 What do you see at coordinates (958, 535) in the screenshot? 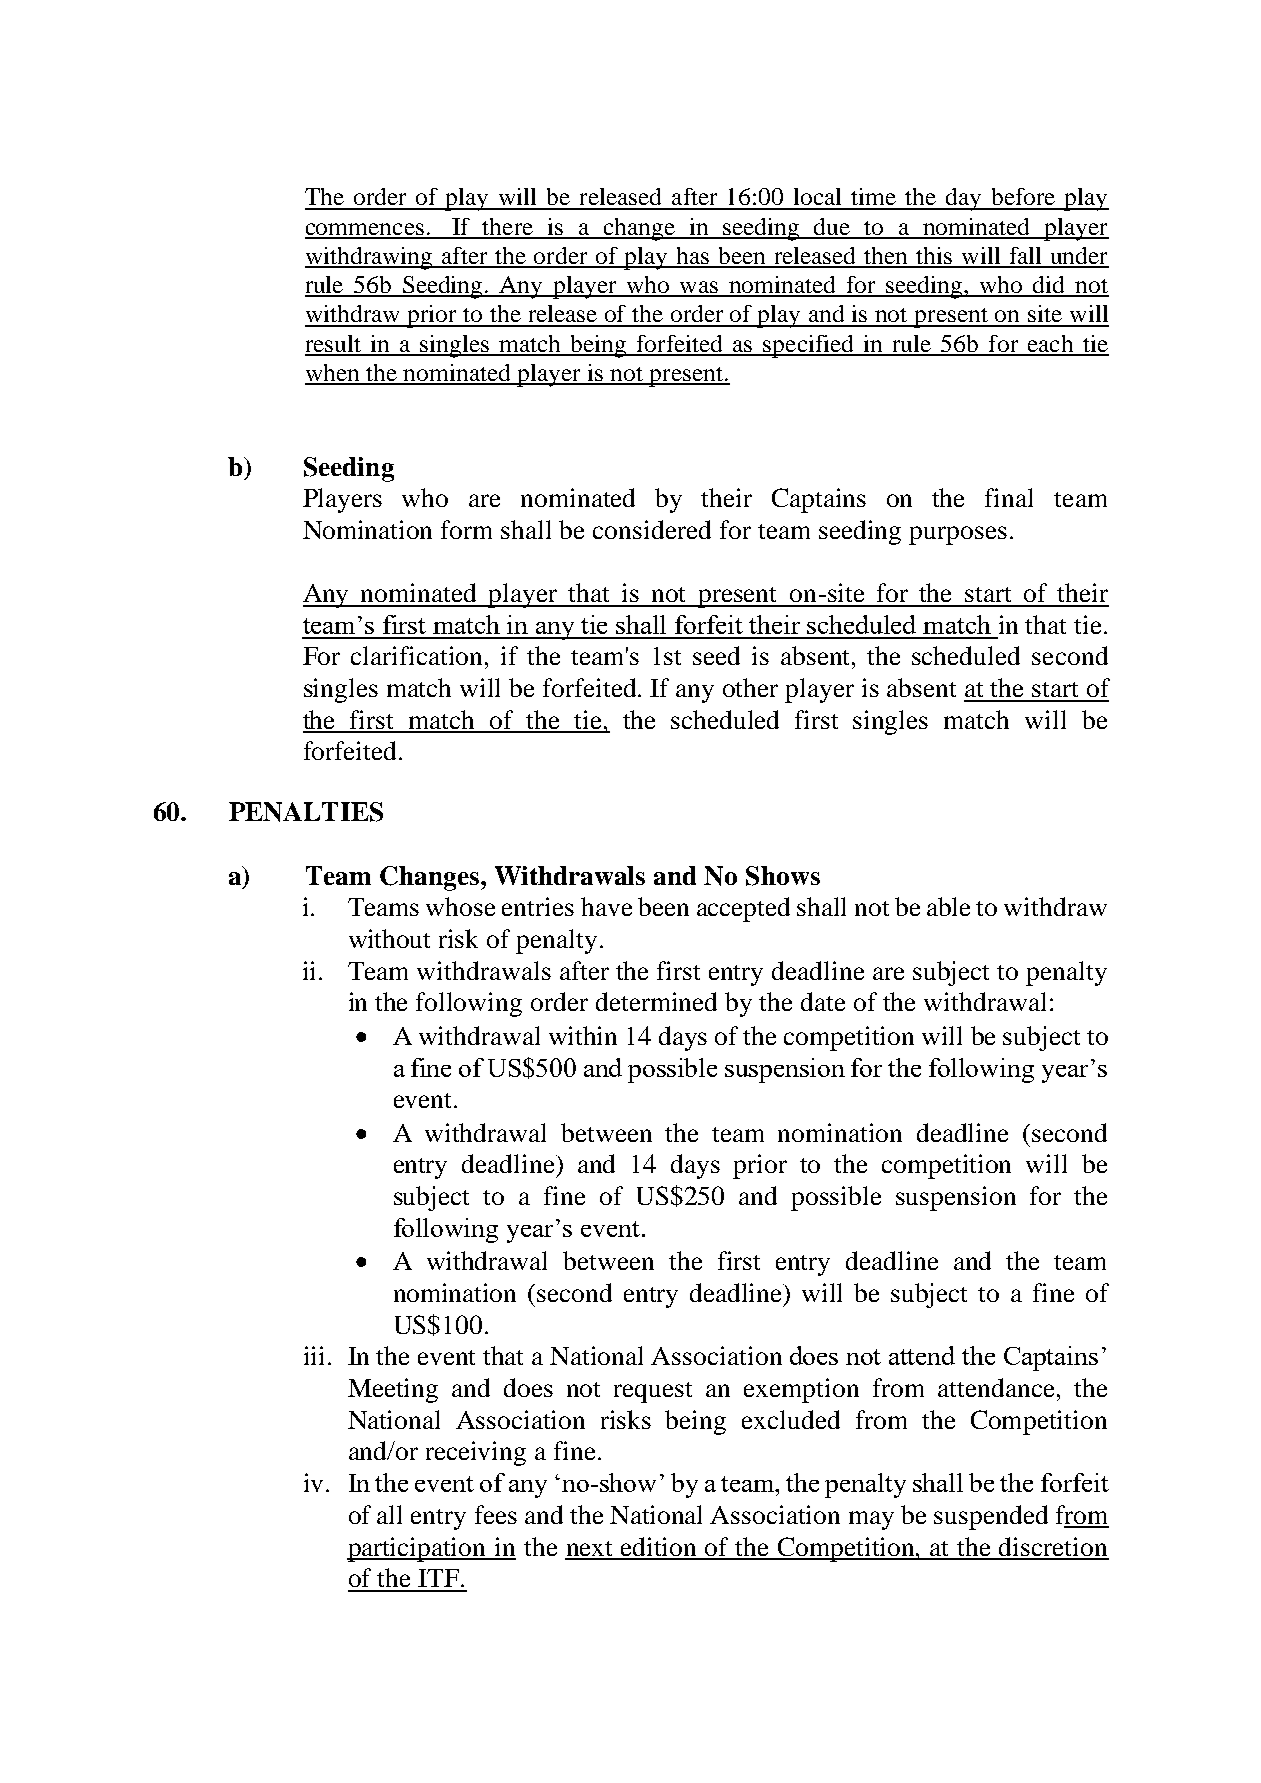
I see `purposes` at bounding box center [958, 535].
